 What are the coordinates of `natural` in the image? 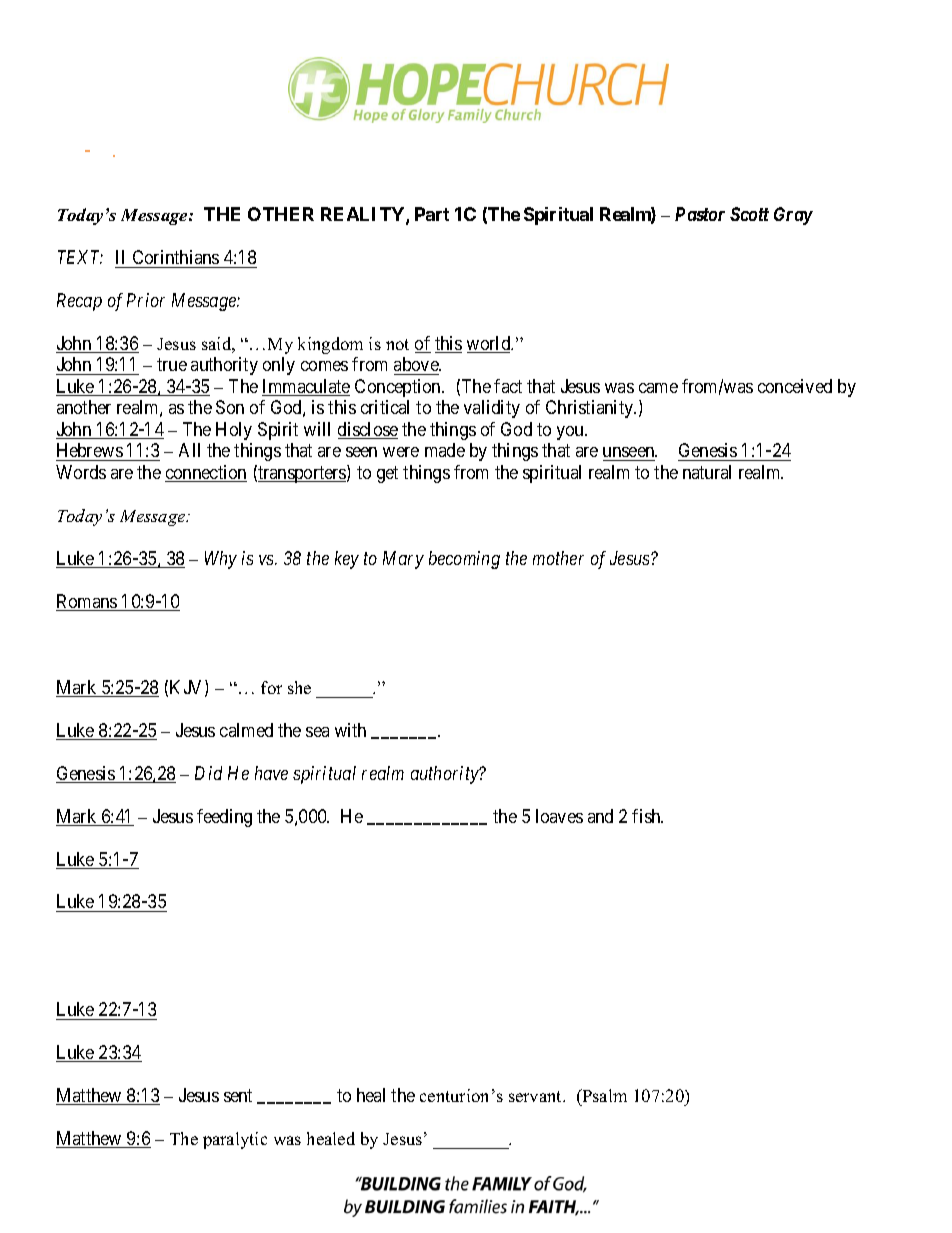 It's located at (707, 472).
